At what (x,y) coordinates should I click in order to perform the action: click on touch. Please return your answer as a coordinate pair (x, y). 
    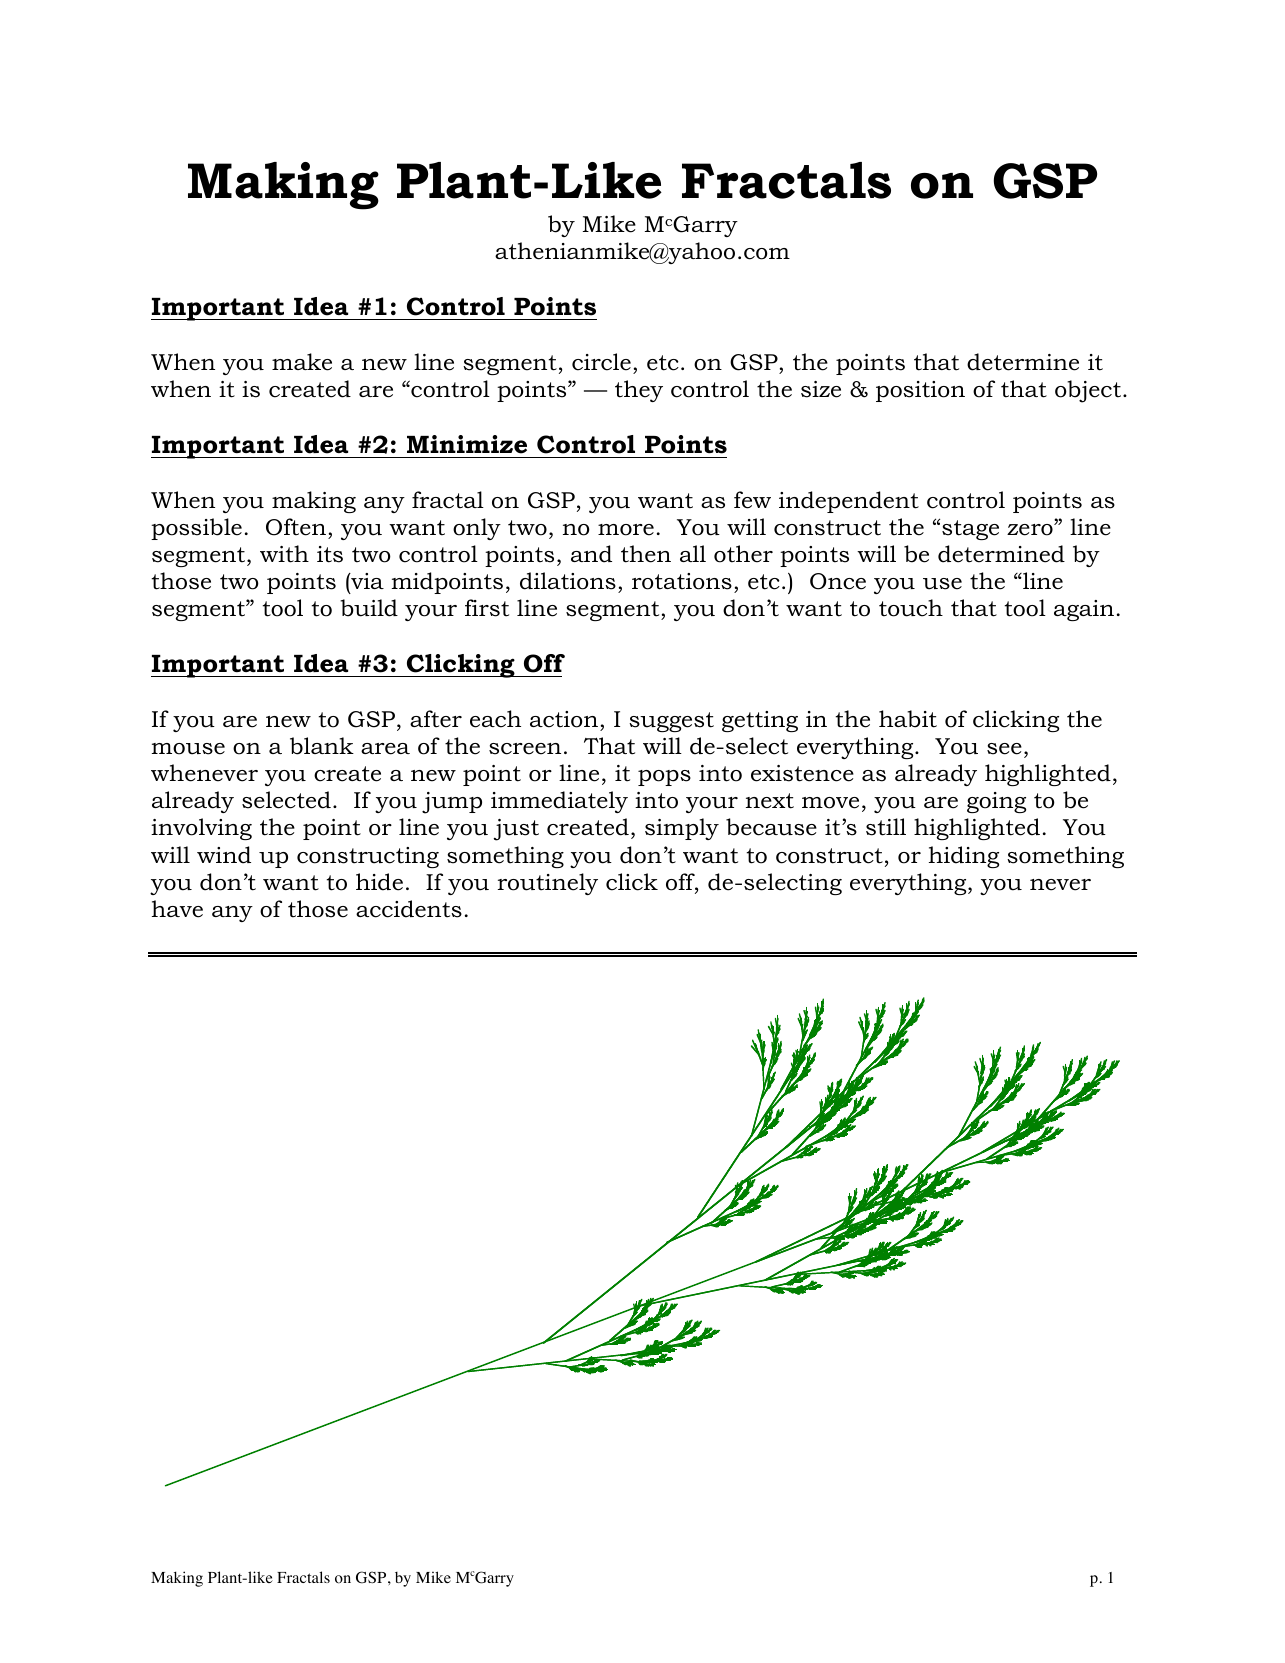
    Looking at the image, I should click on (911, 608).
